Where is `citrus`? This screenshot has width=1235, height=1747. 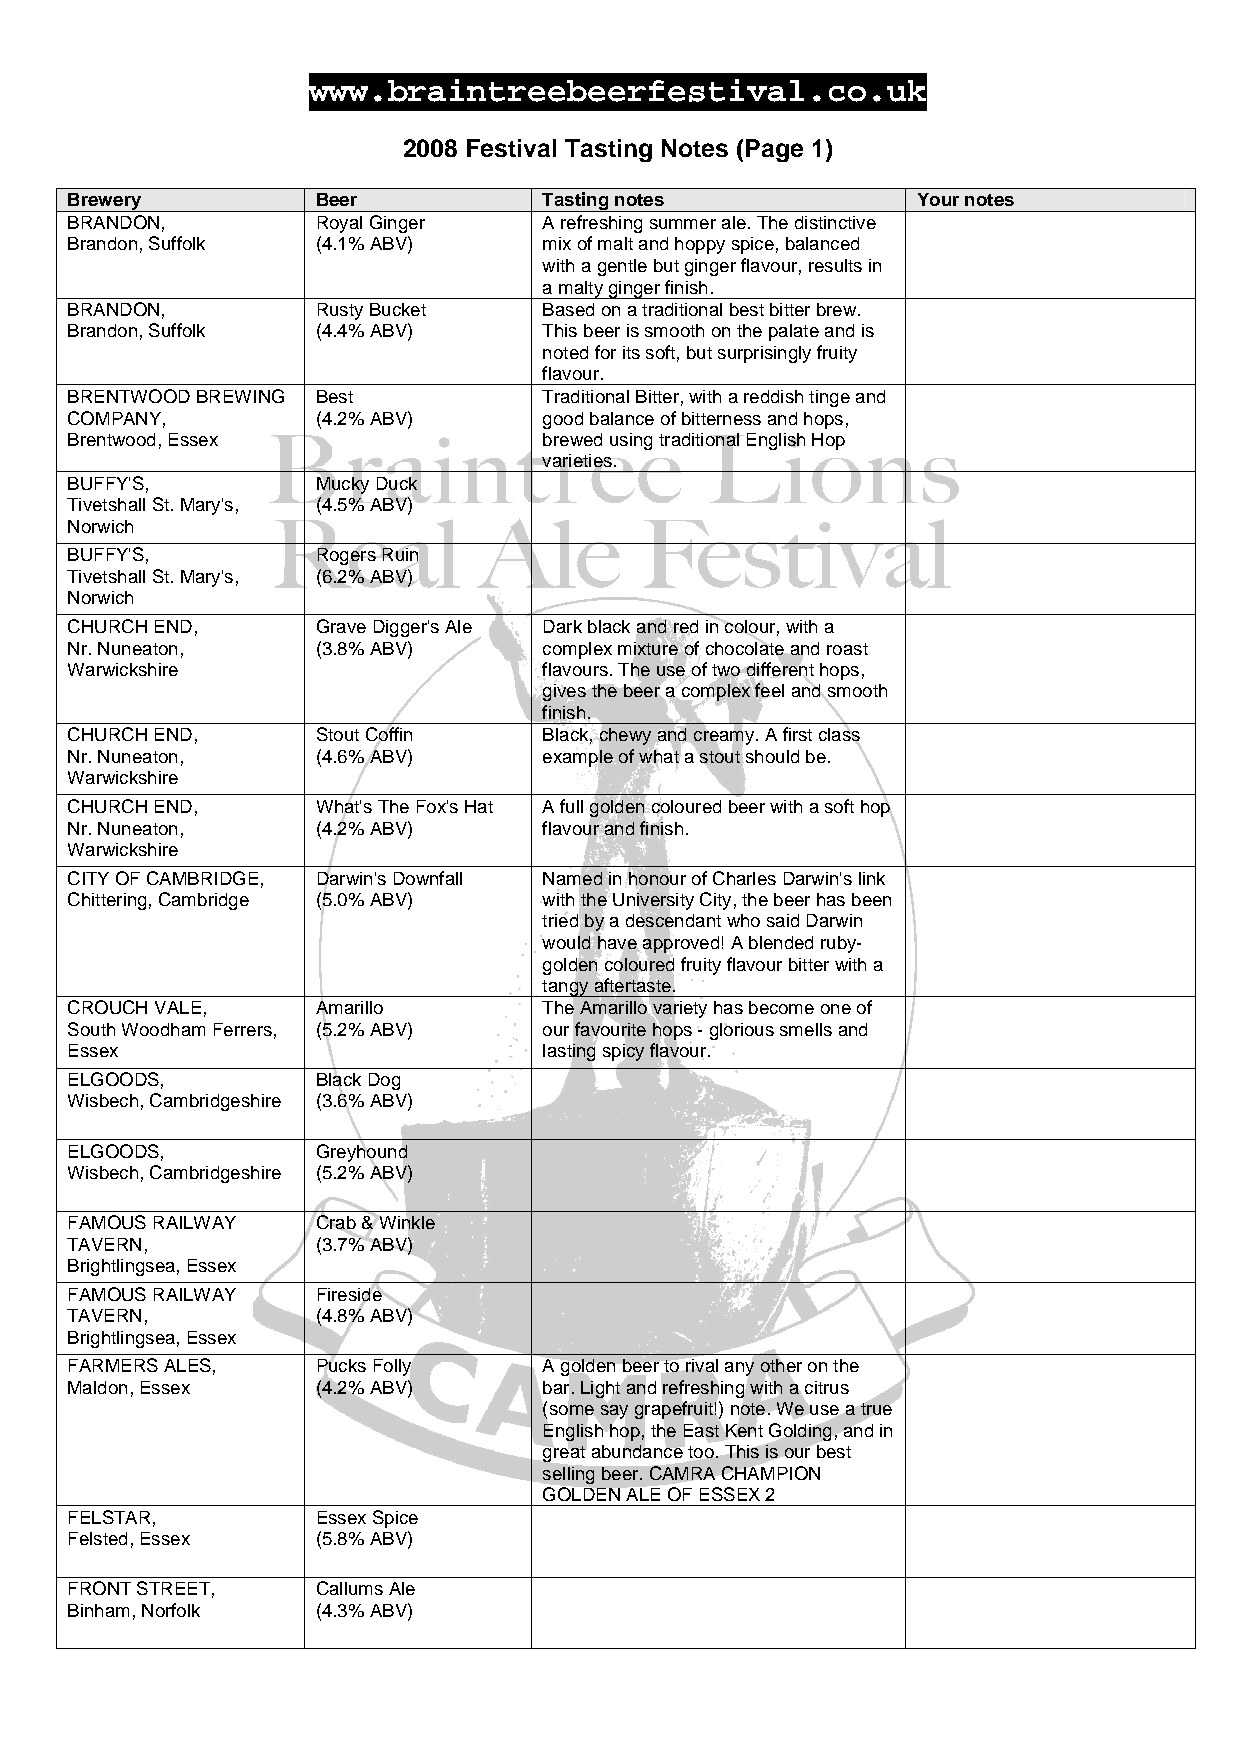 citrus is located at coordinates (827, 1387).
